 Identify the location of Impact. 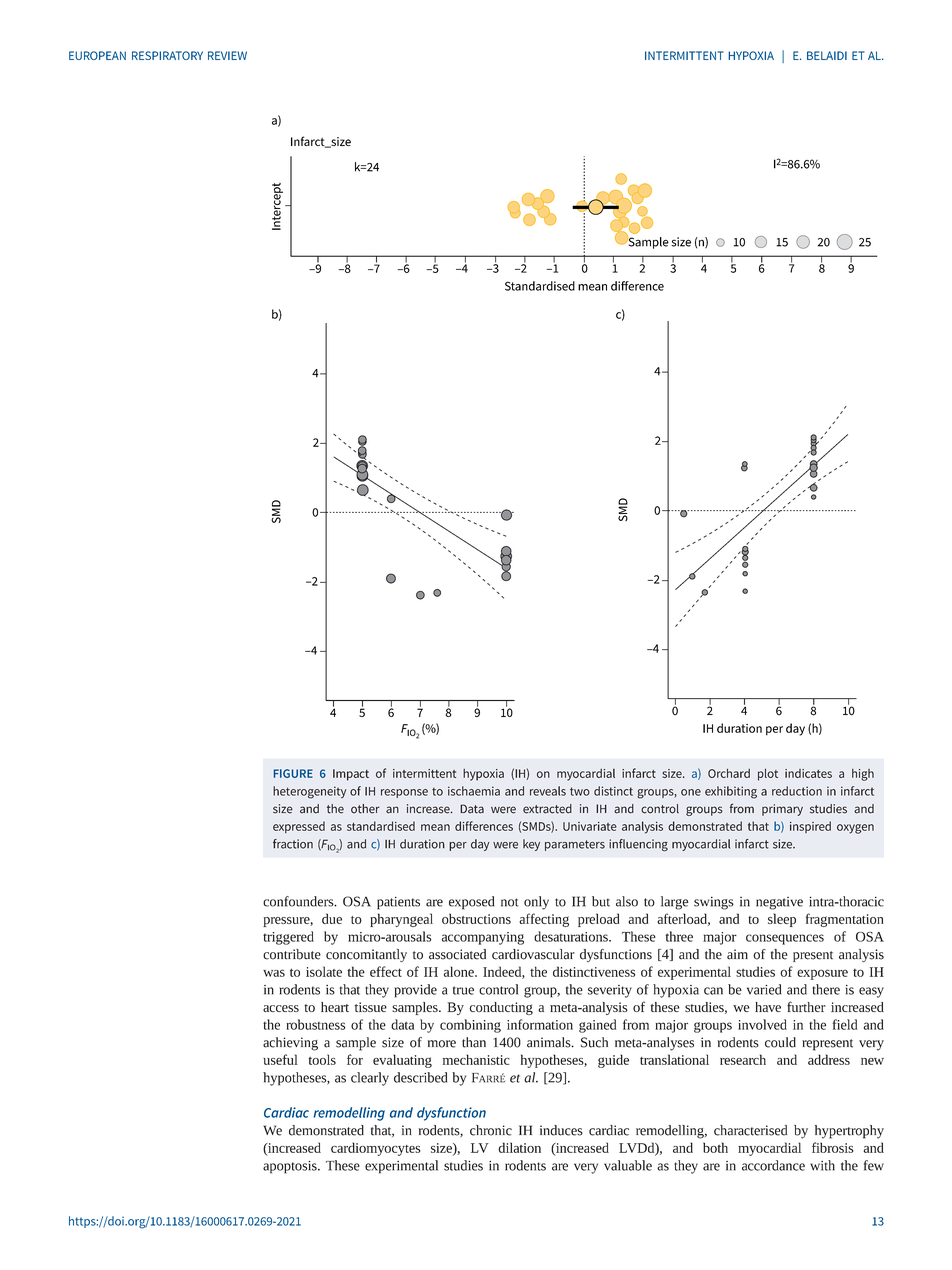
(351, 775).
